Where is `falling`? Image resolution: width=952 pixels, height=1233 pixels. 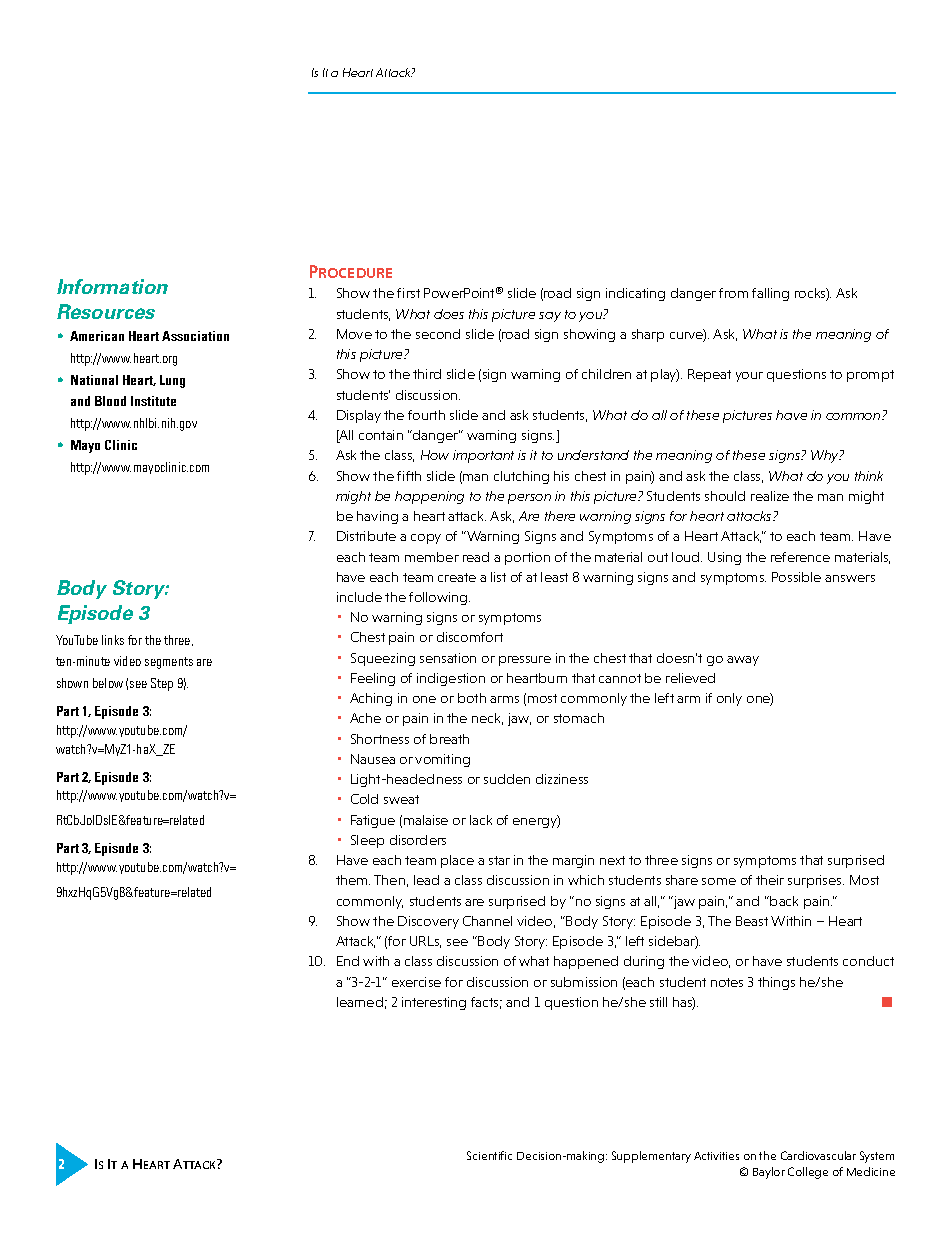 falling is located at coordinates (770, 294).
